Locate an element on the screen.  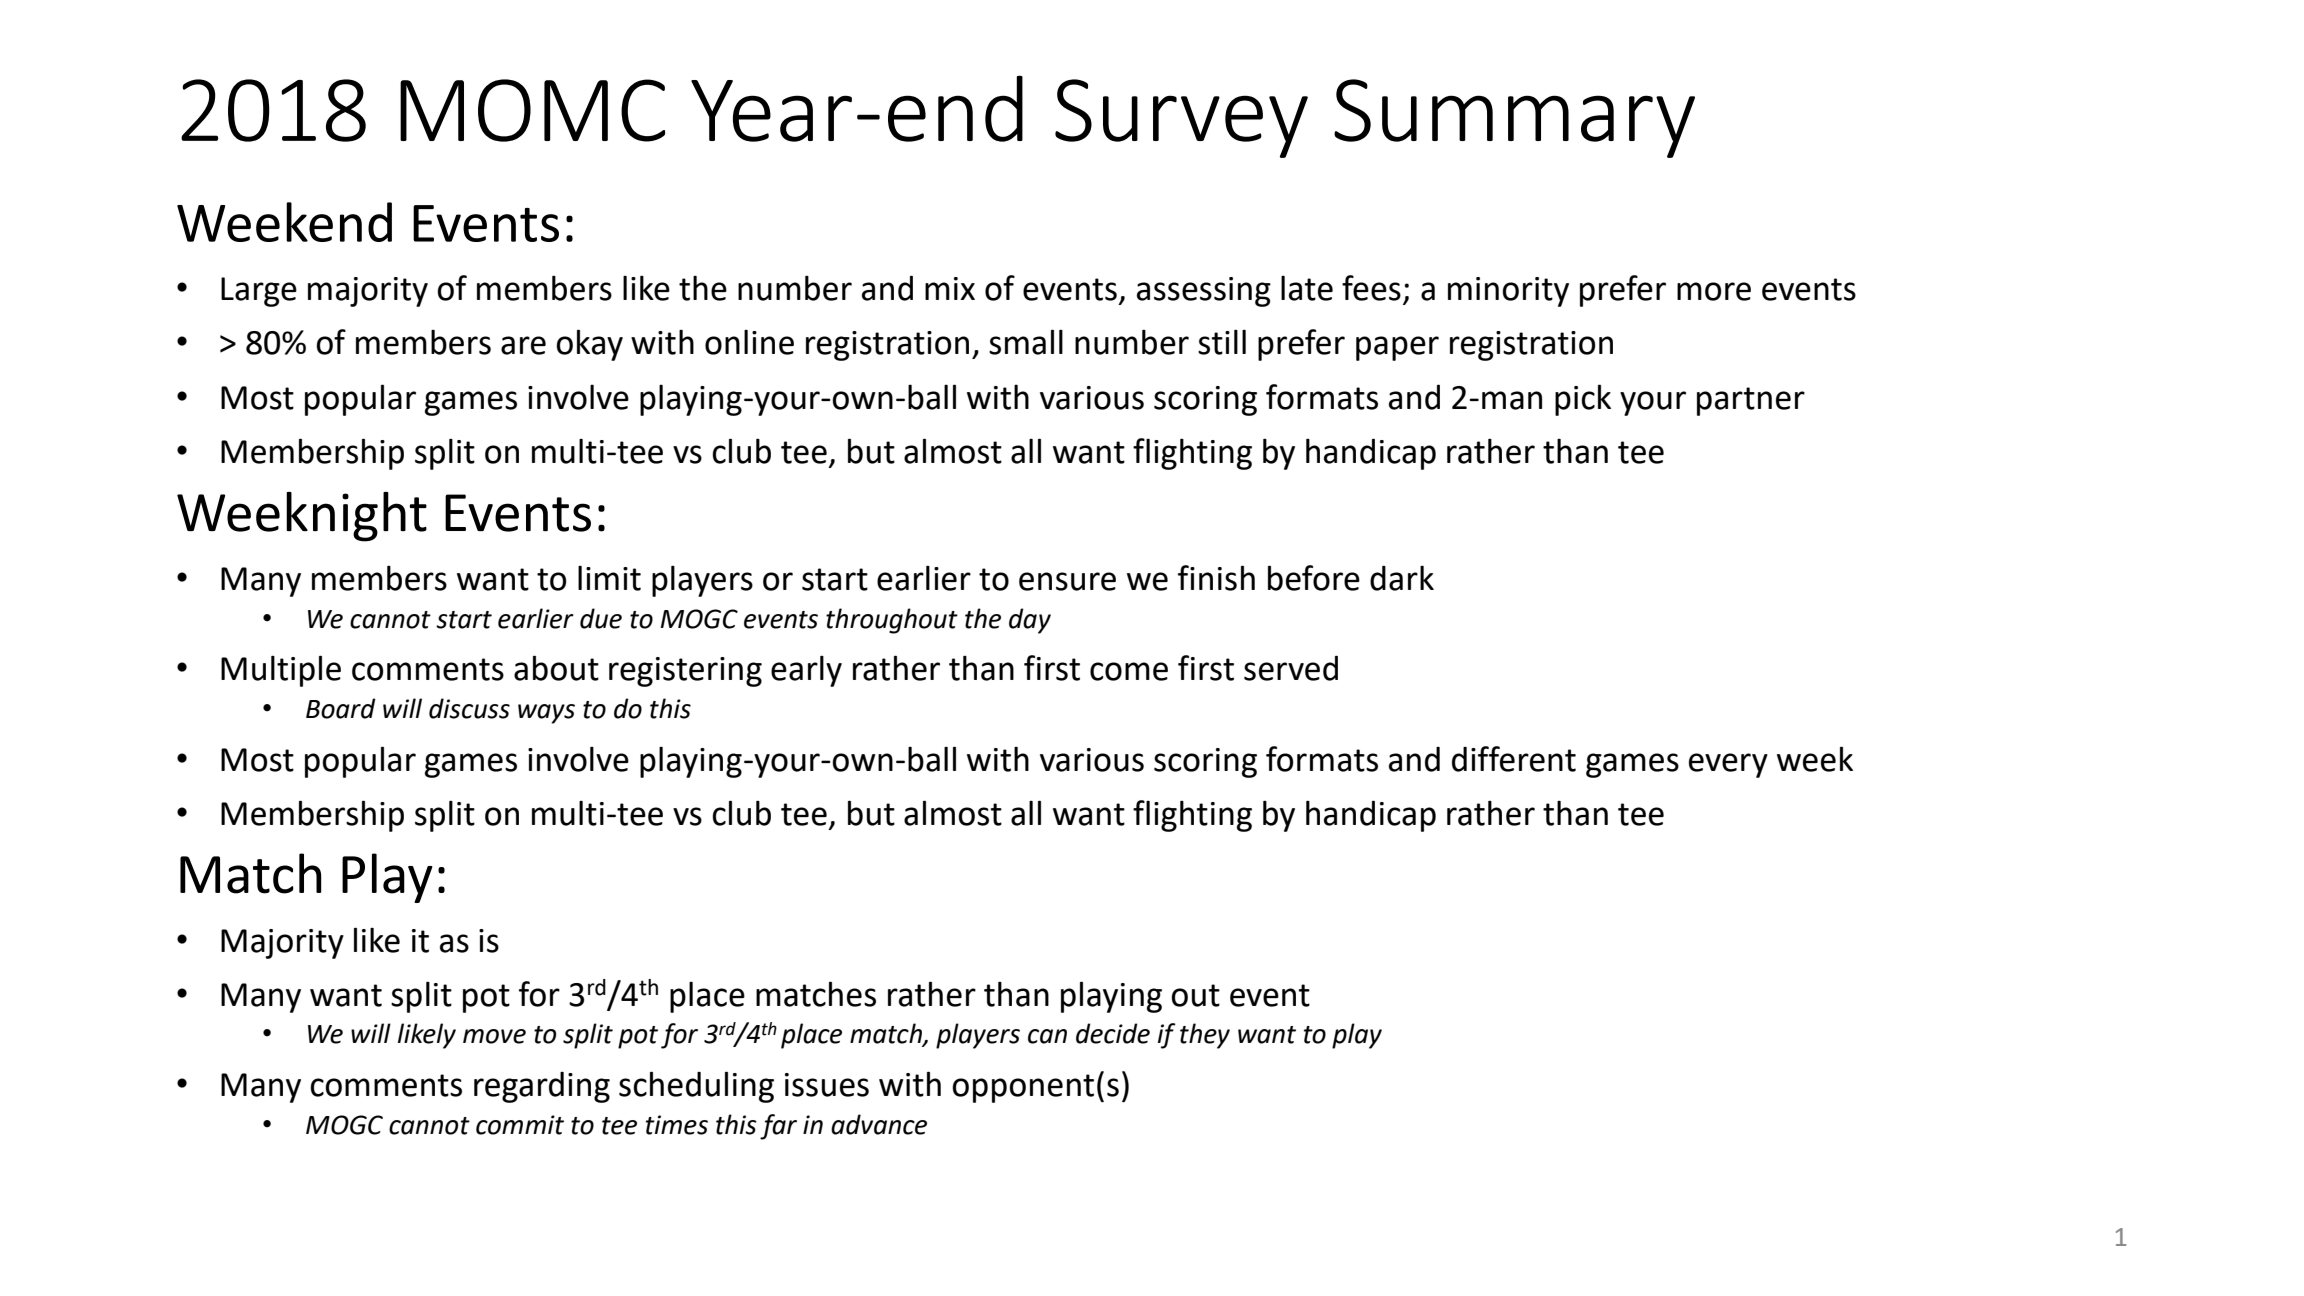
Large is located at coordinates (259, 292).
